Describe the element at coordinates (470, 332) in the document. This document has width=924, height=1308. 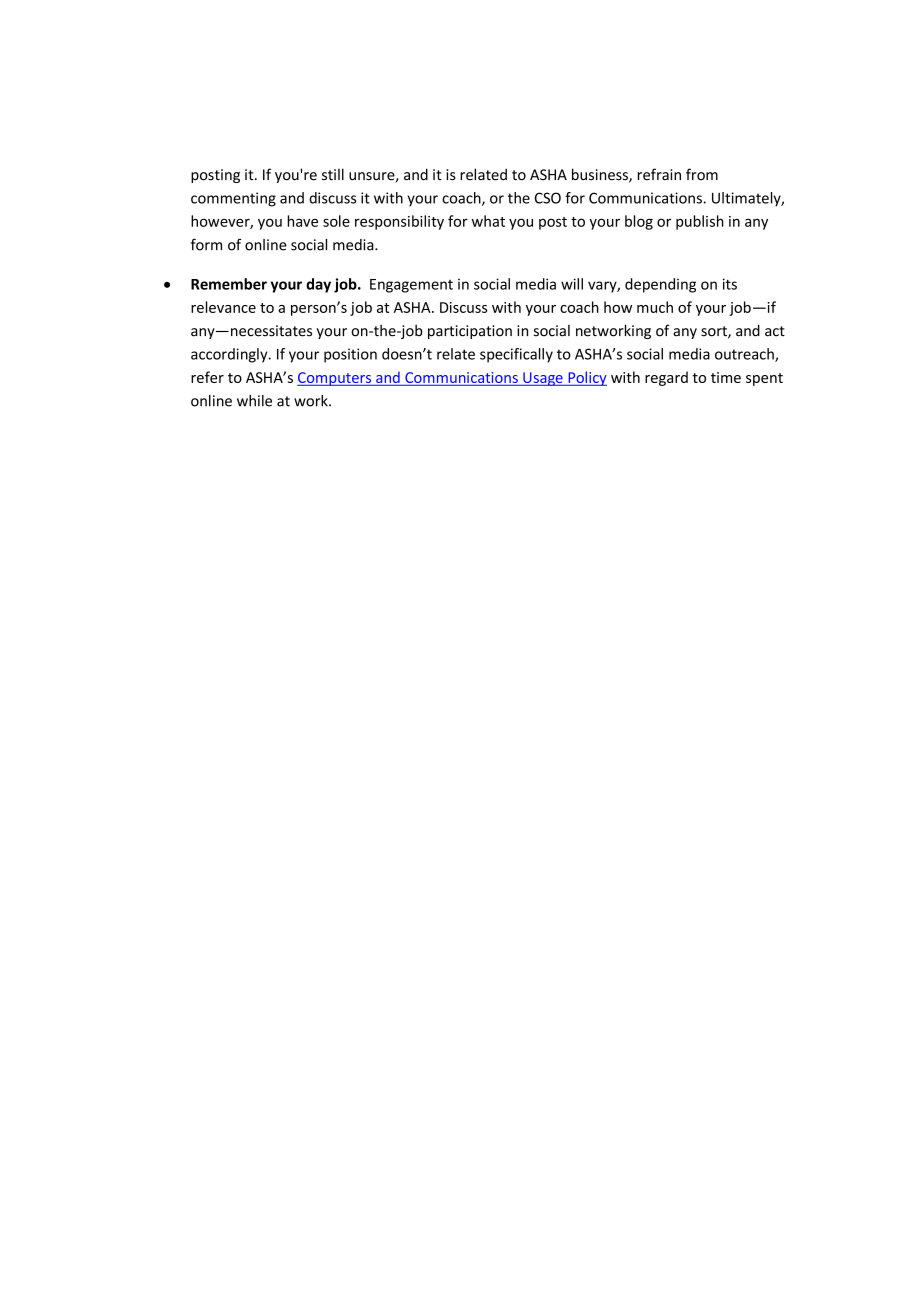
I see `participation` at that location.
